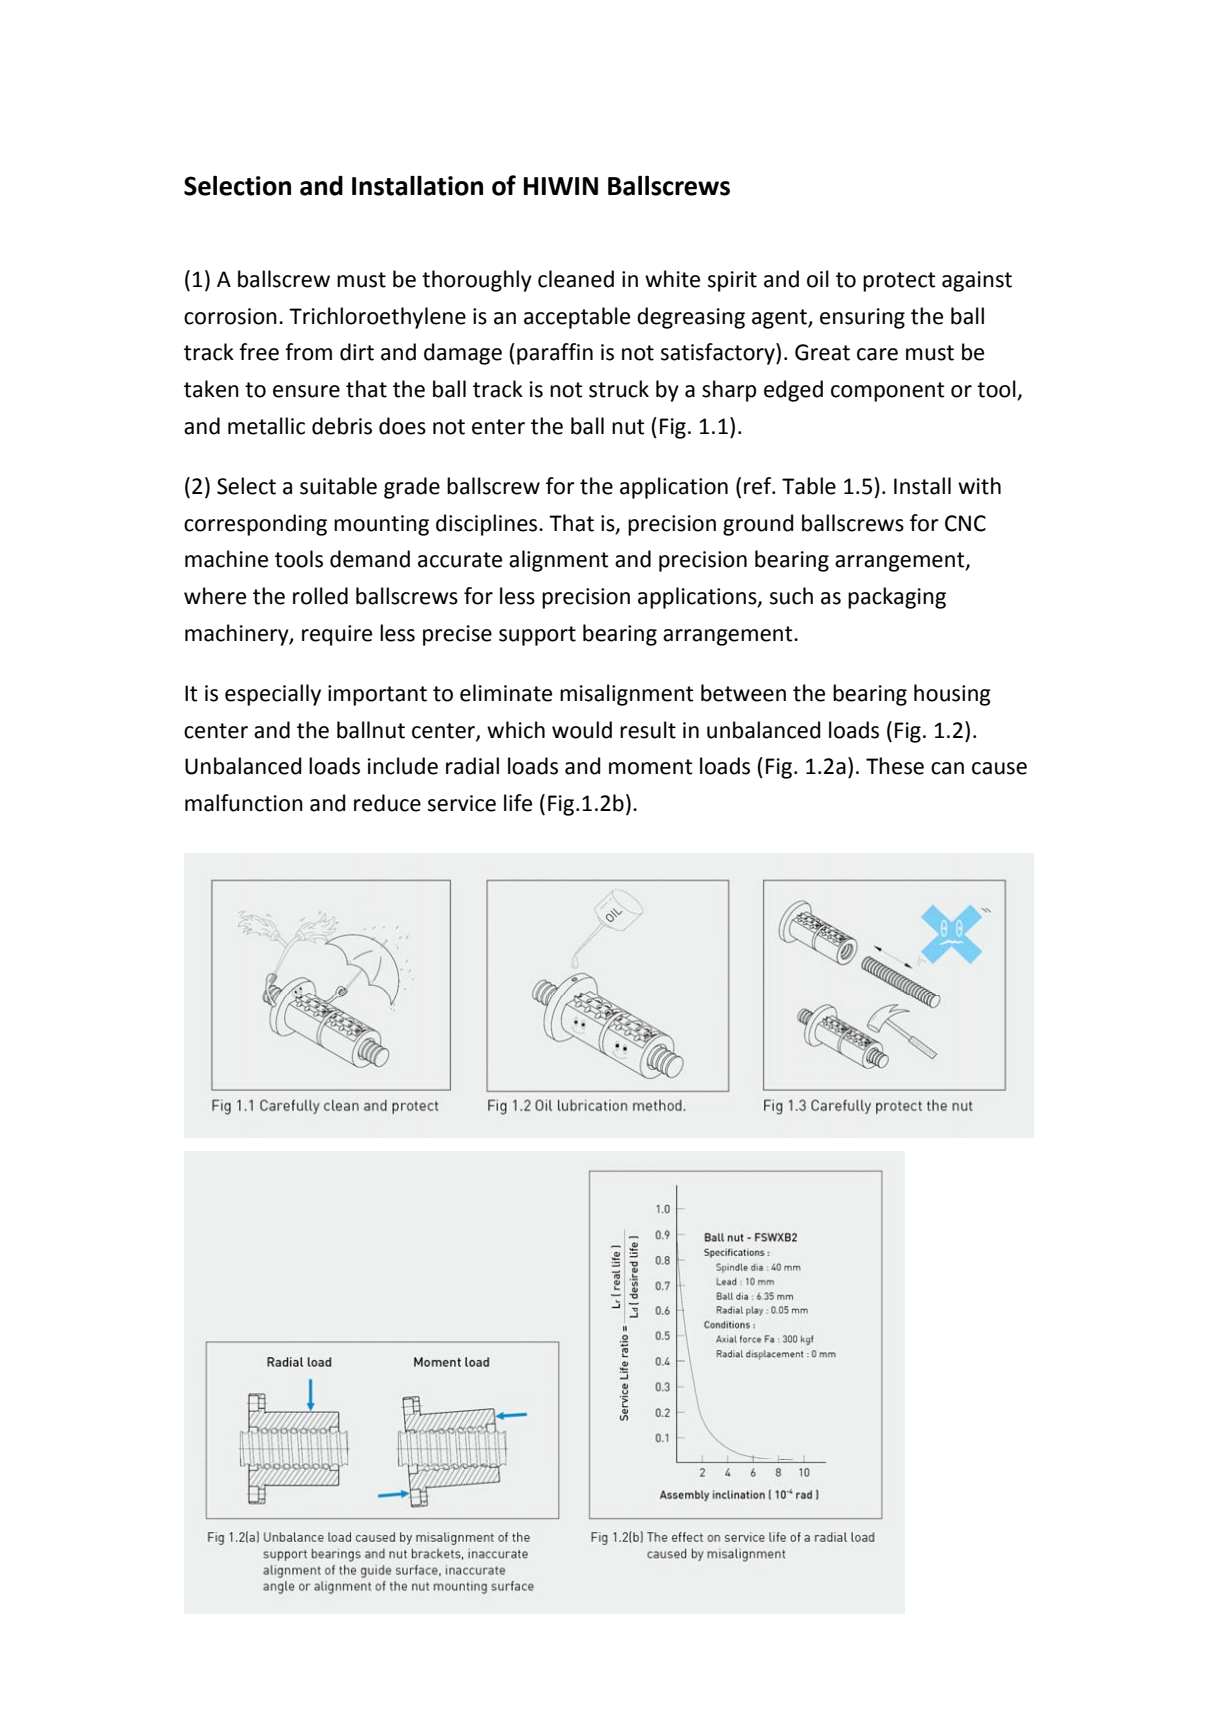  What do you see at coordinates (965, 523) in the screenshot?
I see `CNC` at bounding box center [965, 523].
